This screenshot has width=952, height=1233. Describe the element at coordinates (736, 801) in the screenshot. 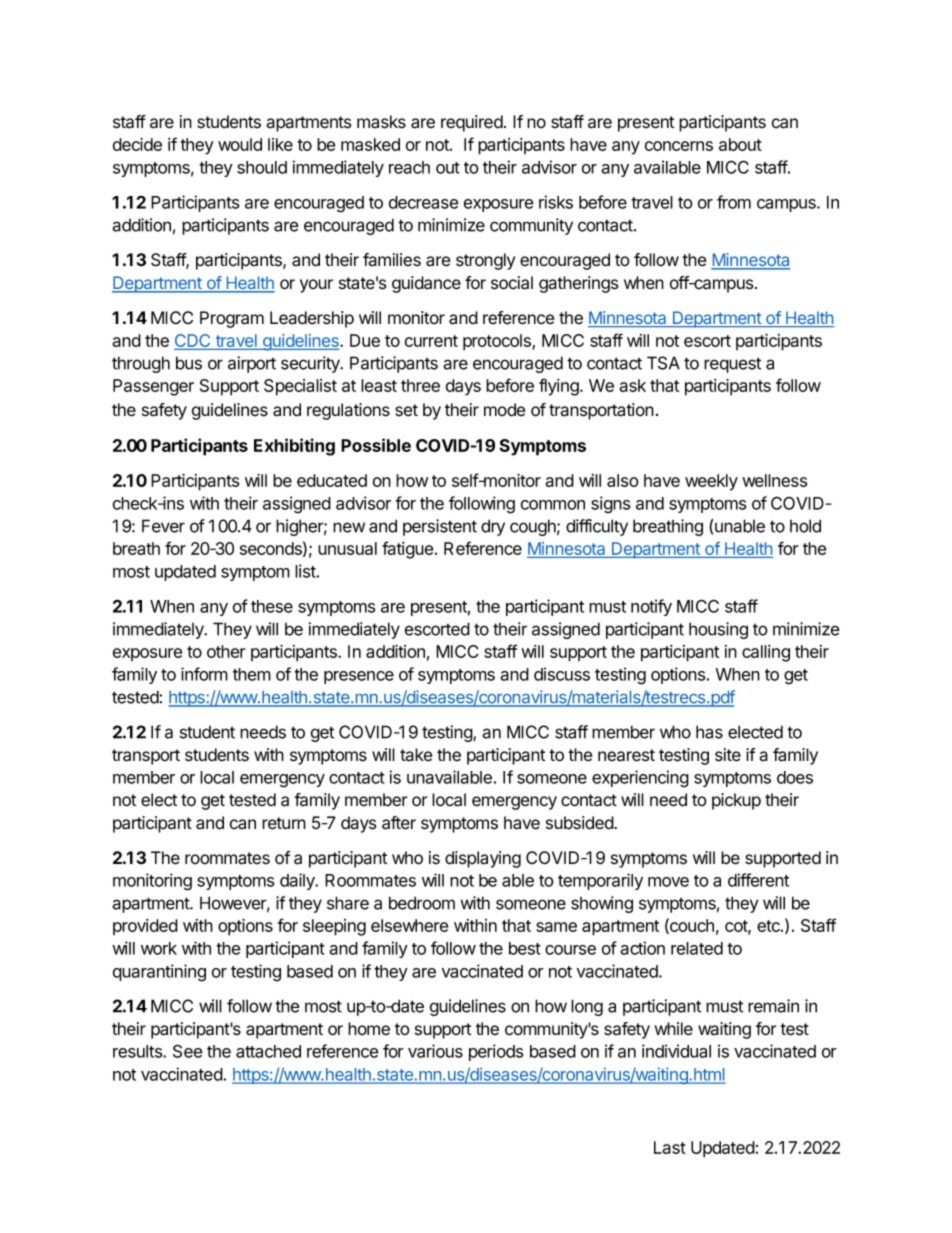

I see `pickup` at that location.
